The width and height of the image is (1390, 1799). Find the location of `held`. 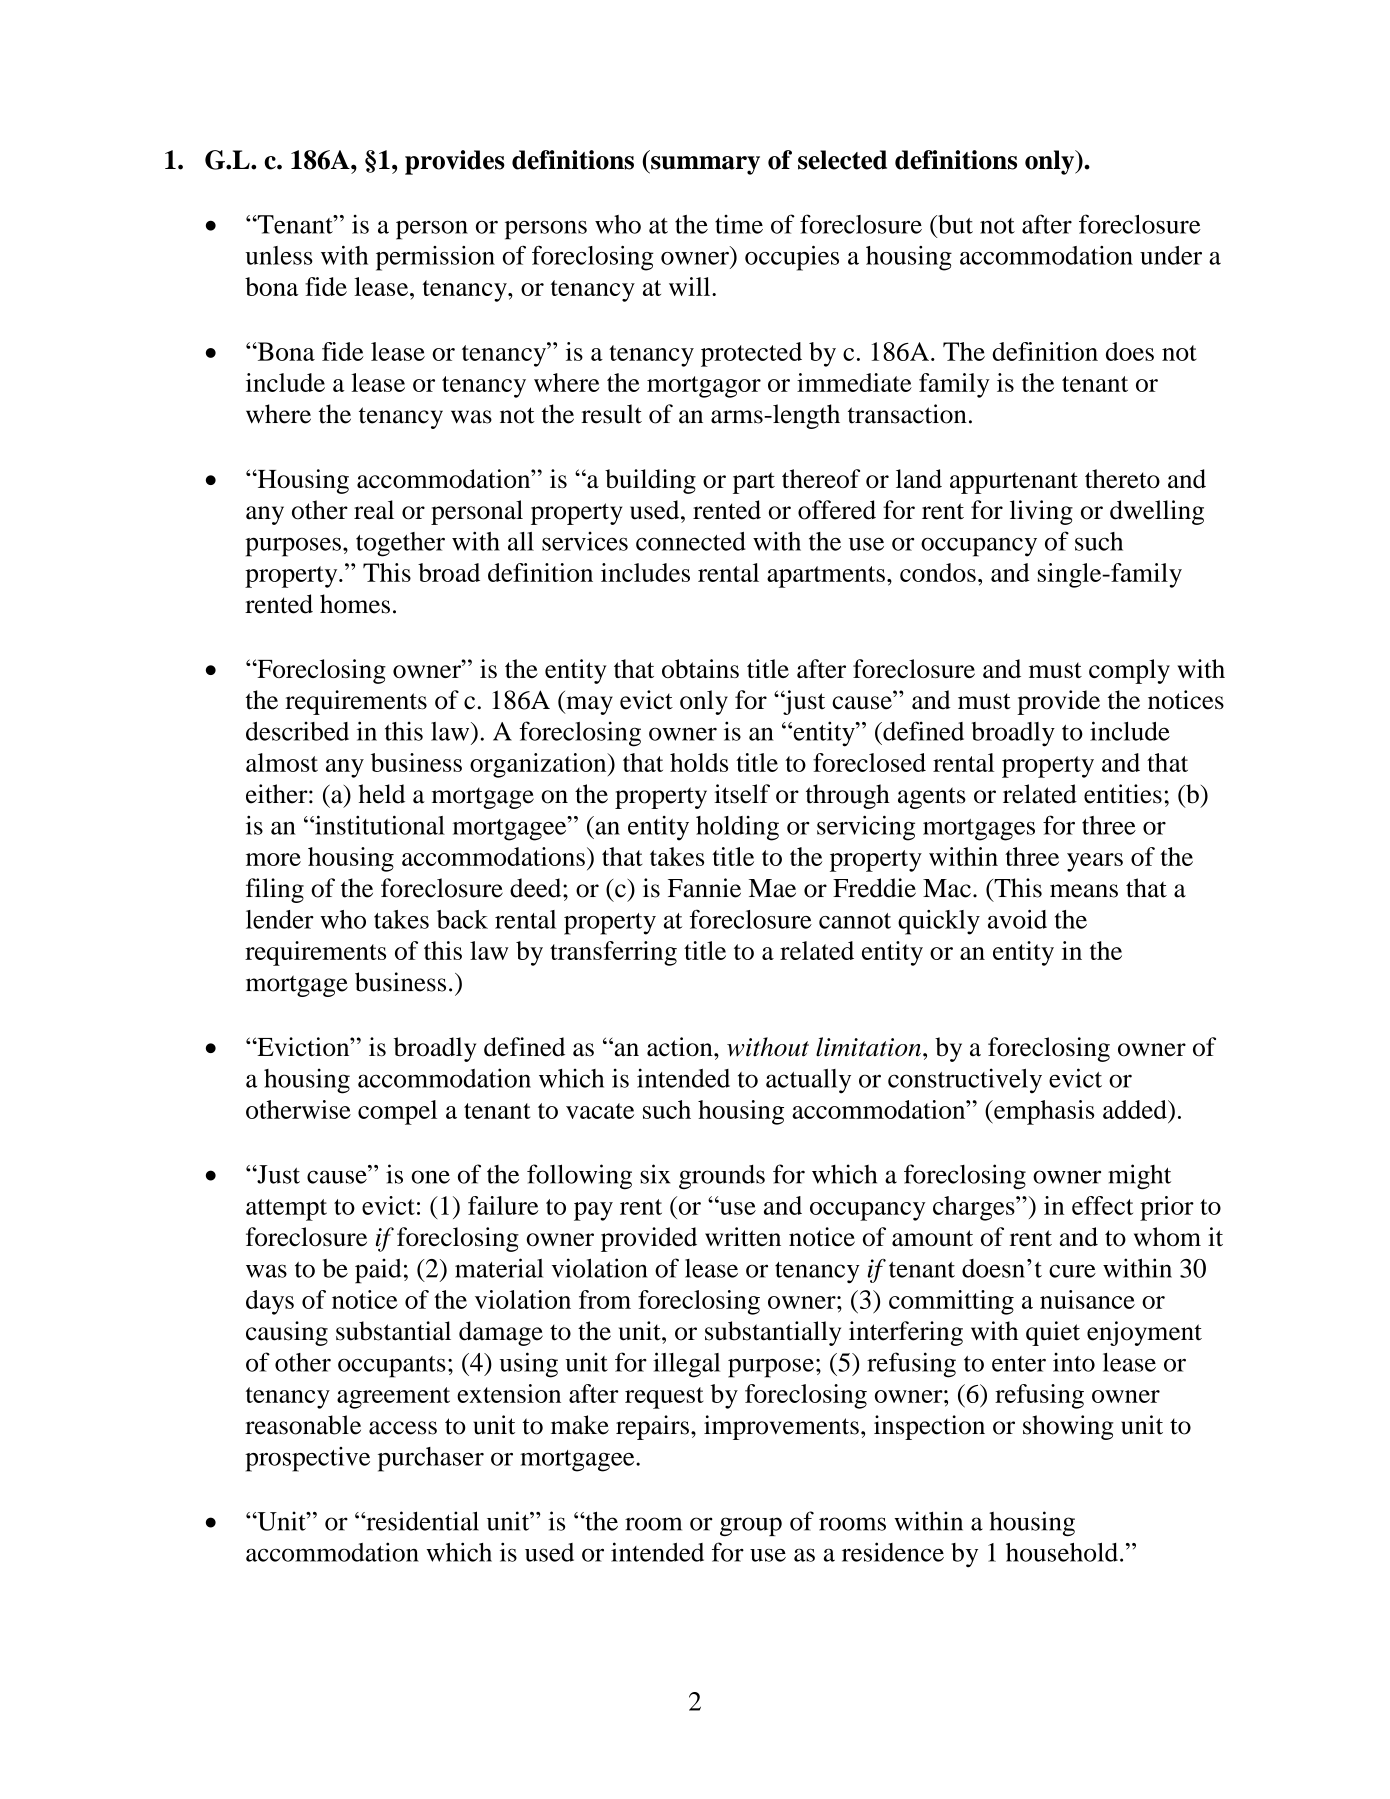

held is located at coordinates (382, 794).
